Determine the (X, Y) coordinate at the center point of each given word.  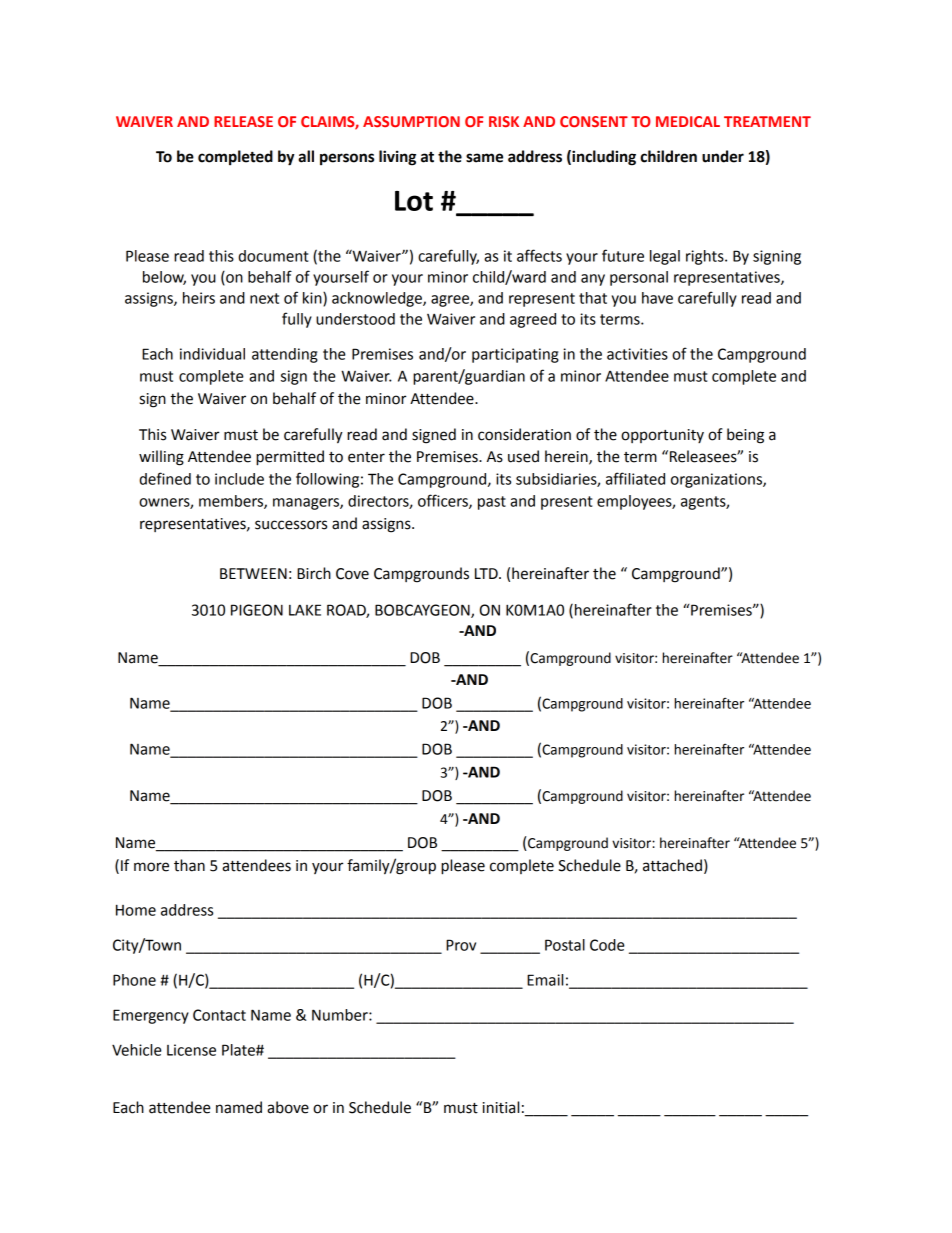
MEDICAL (688, 121)
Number (341, 1015)
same (484, 158)
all (306, 156)
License (191, 1050)
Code (607, 945)
